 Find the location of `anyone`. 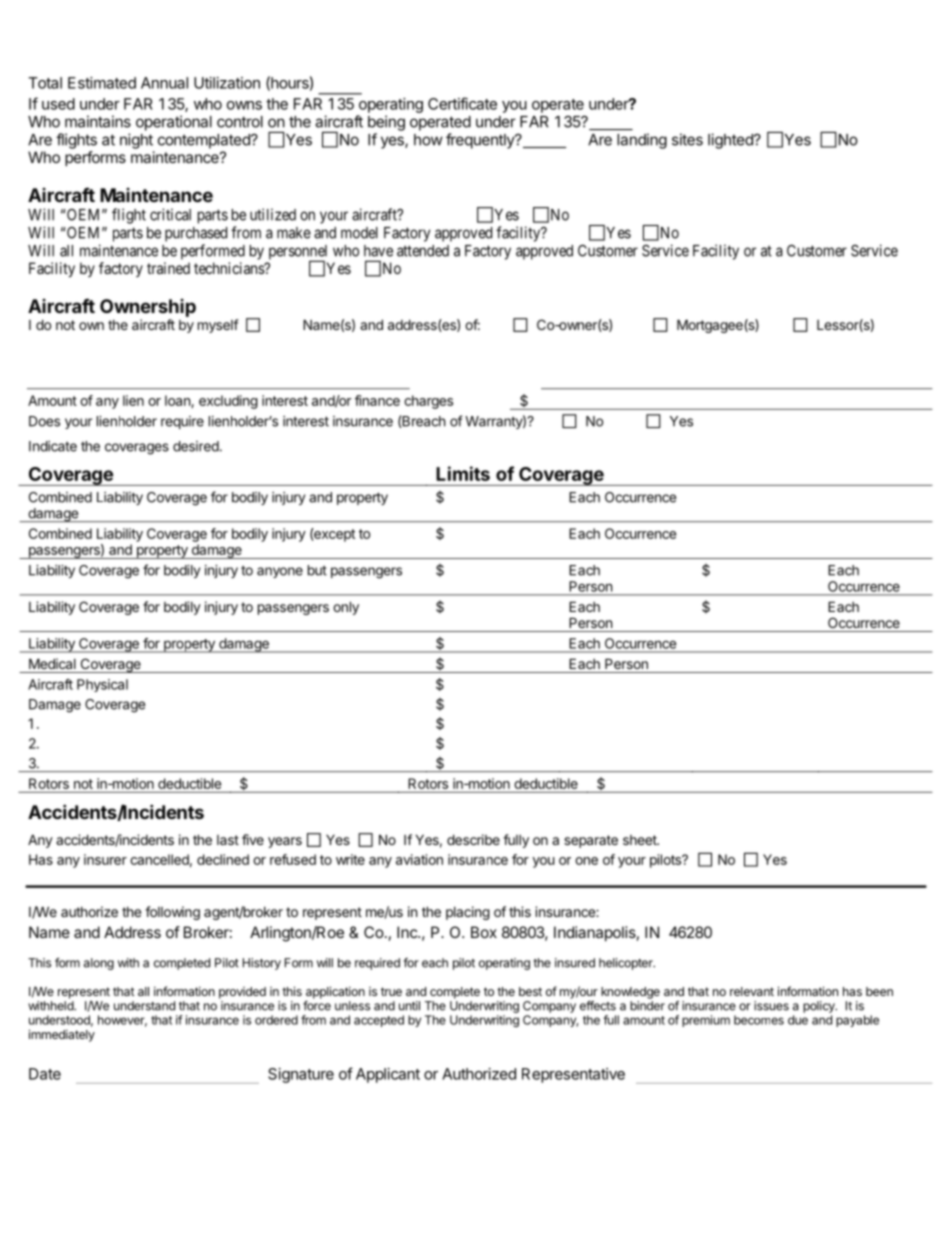

anyone is located at coordinates (280, 572).
